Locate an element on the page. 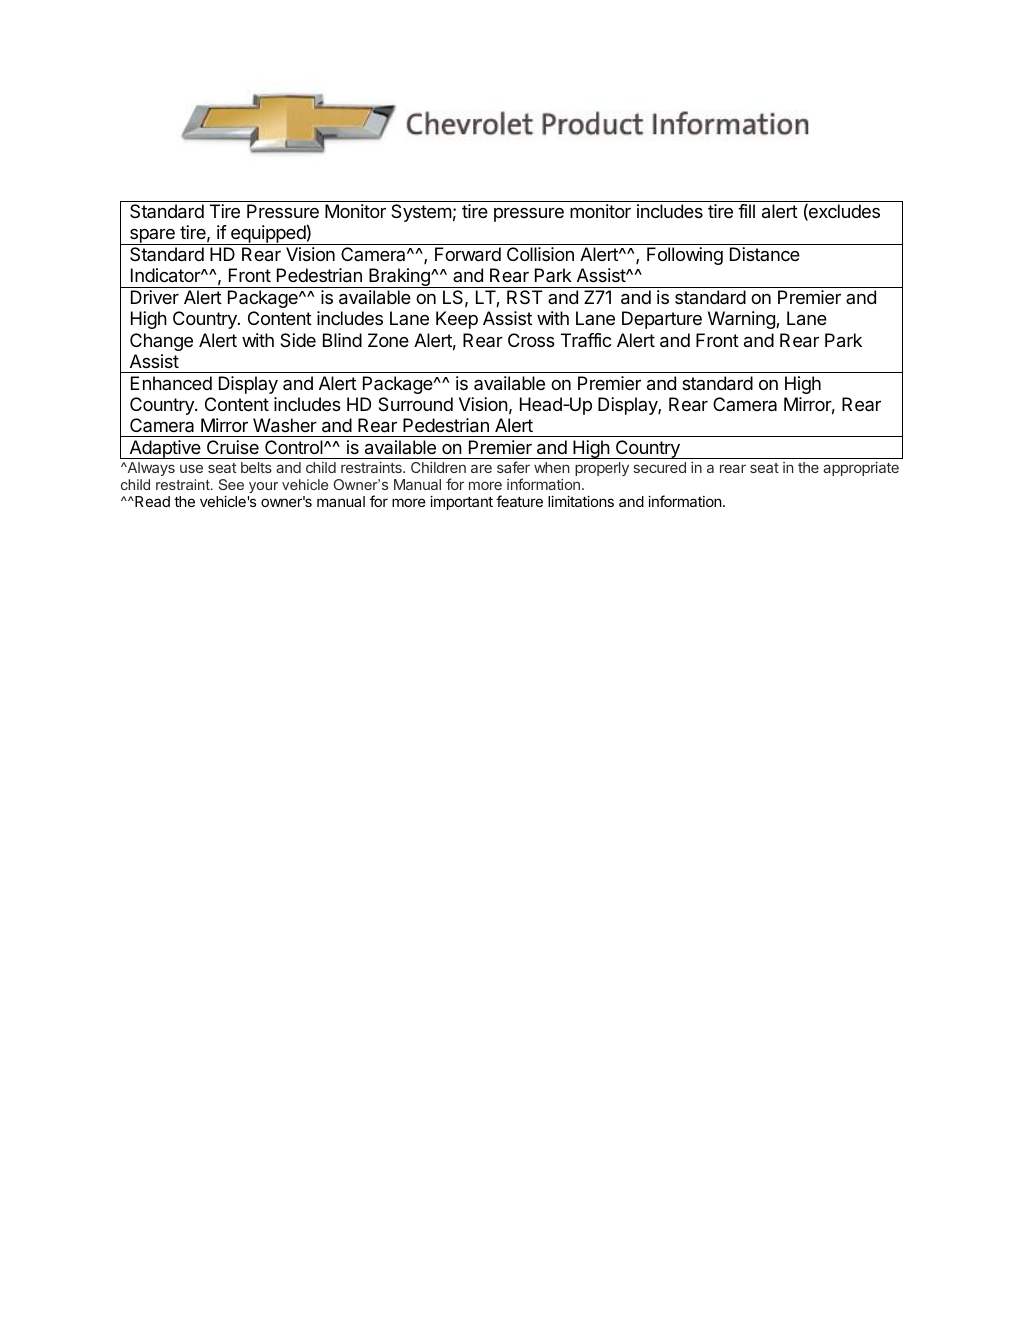 The image size is (1022, 1323). Surround is located at coordinates (415, 404).
